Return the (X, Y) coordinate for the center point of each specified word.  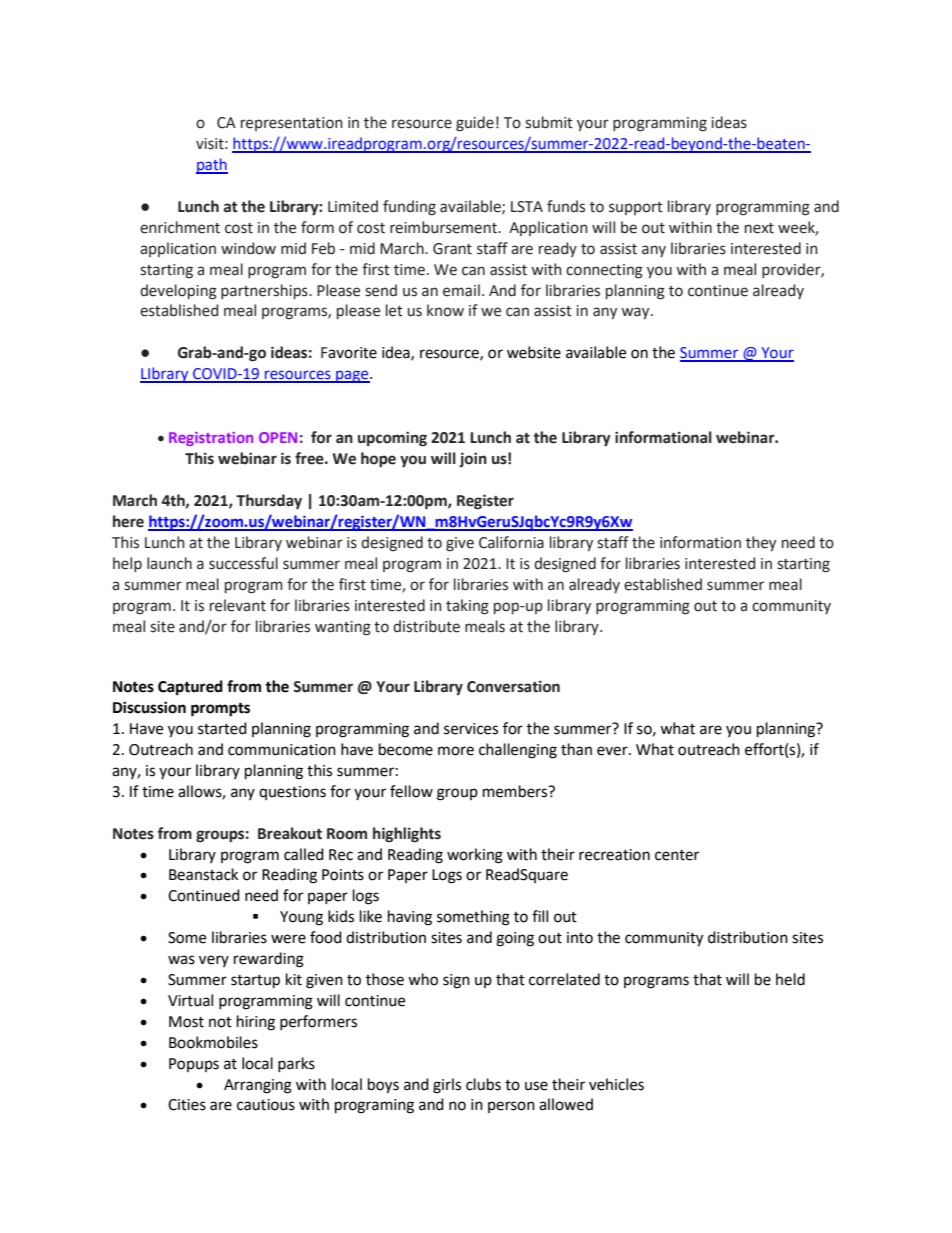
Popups (194, 1065)
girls (447, 1086)
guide (475, 124)
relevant (238, 605)
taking (467, 607)
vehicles (616, 1084)
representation (292, 124)
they (761, 543)
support (636, 208)
